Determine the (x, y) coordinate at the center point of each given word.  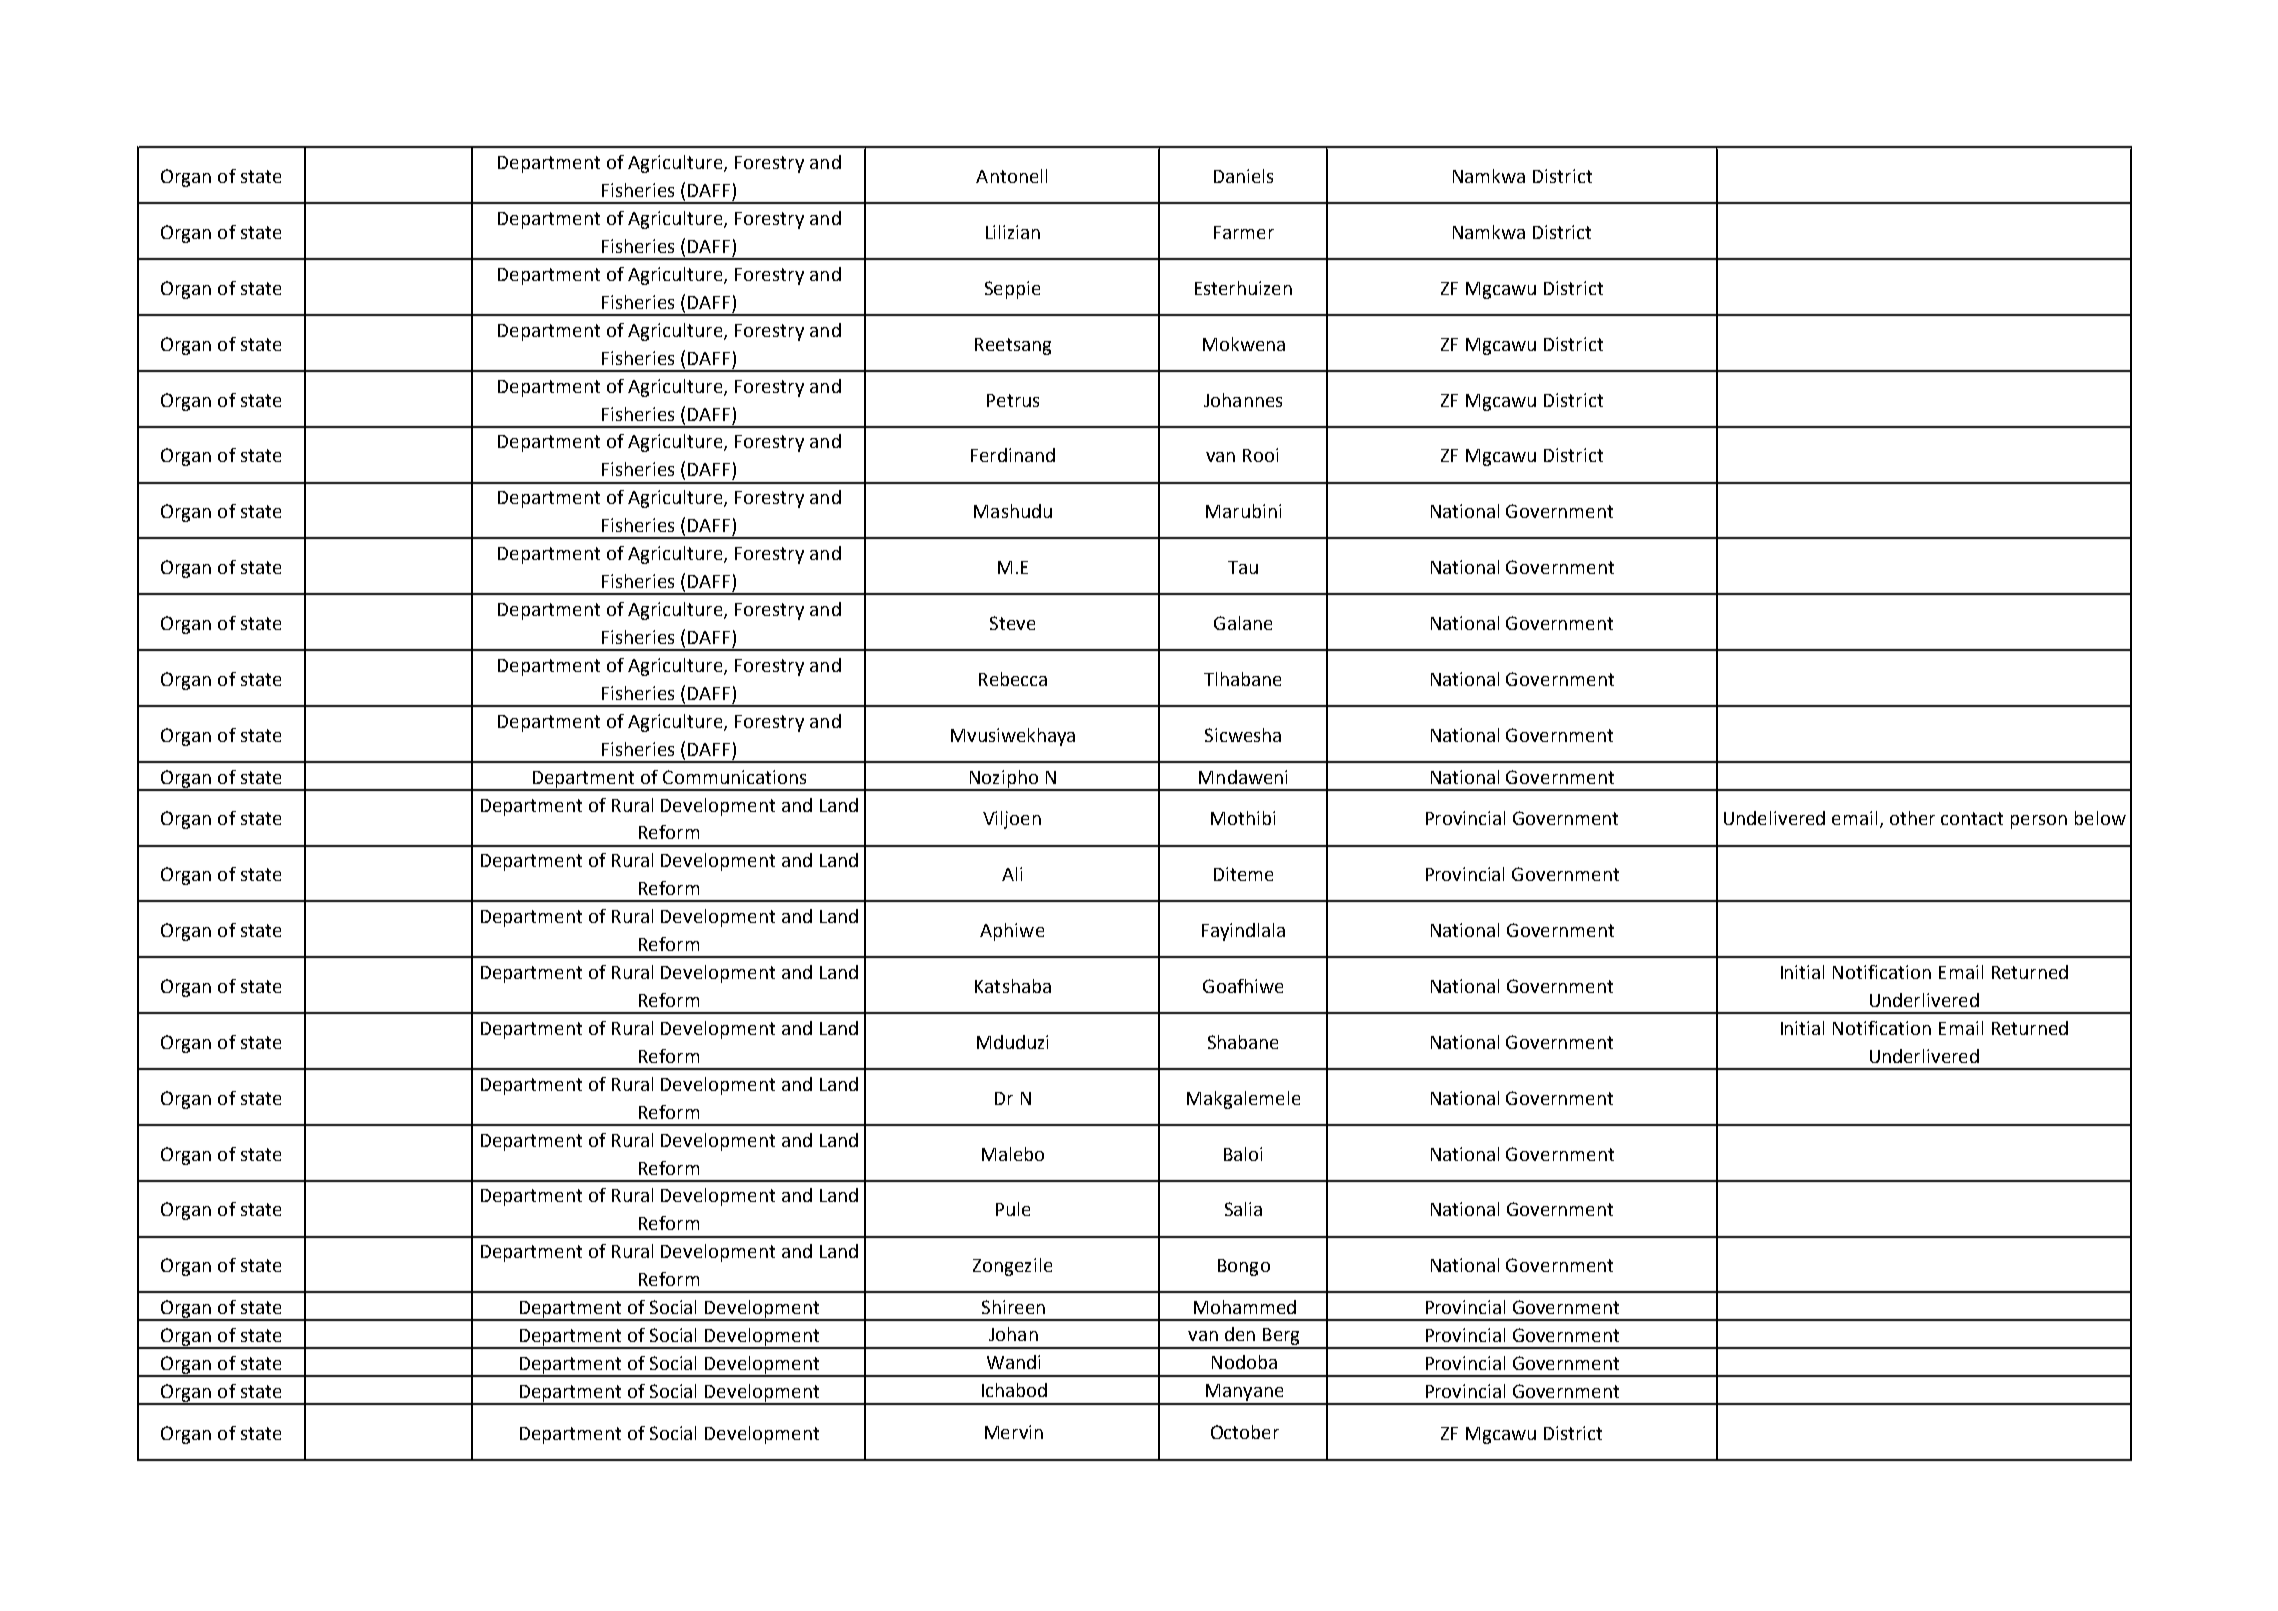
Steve (1012, 623)
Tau (1243, 567)
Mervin (1014, 1432)
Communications (734, 777)
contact (1972, 818)
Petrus (1013, 400)
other (1912, 818)
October (1245, 1432)
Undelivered (1774, 818)
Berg (1281, 1338)
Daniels (1243, 176)
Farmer (1244, 232)
